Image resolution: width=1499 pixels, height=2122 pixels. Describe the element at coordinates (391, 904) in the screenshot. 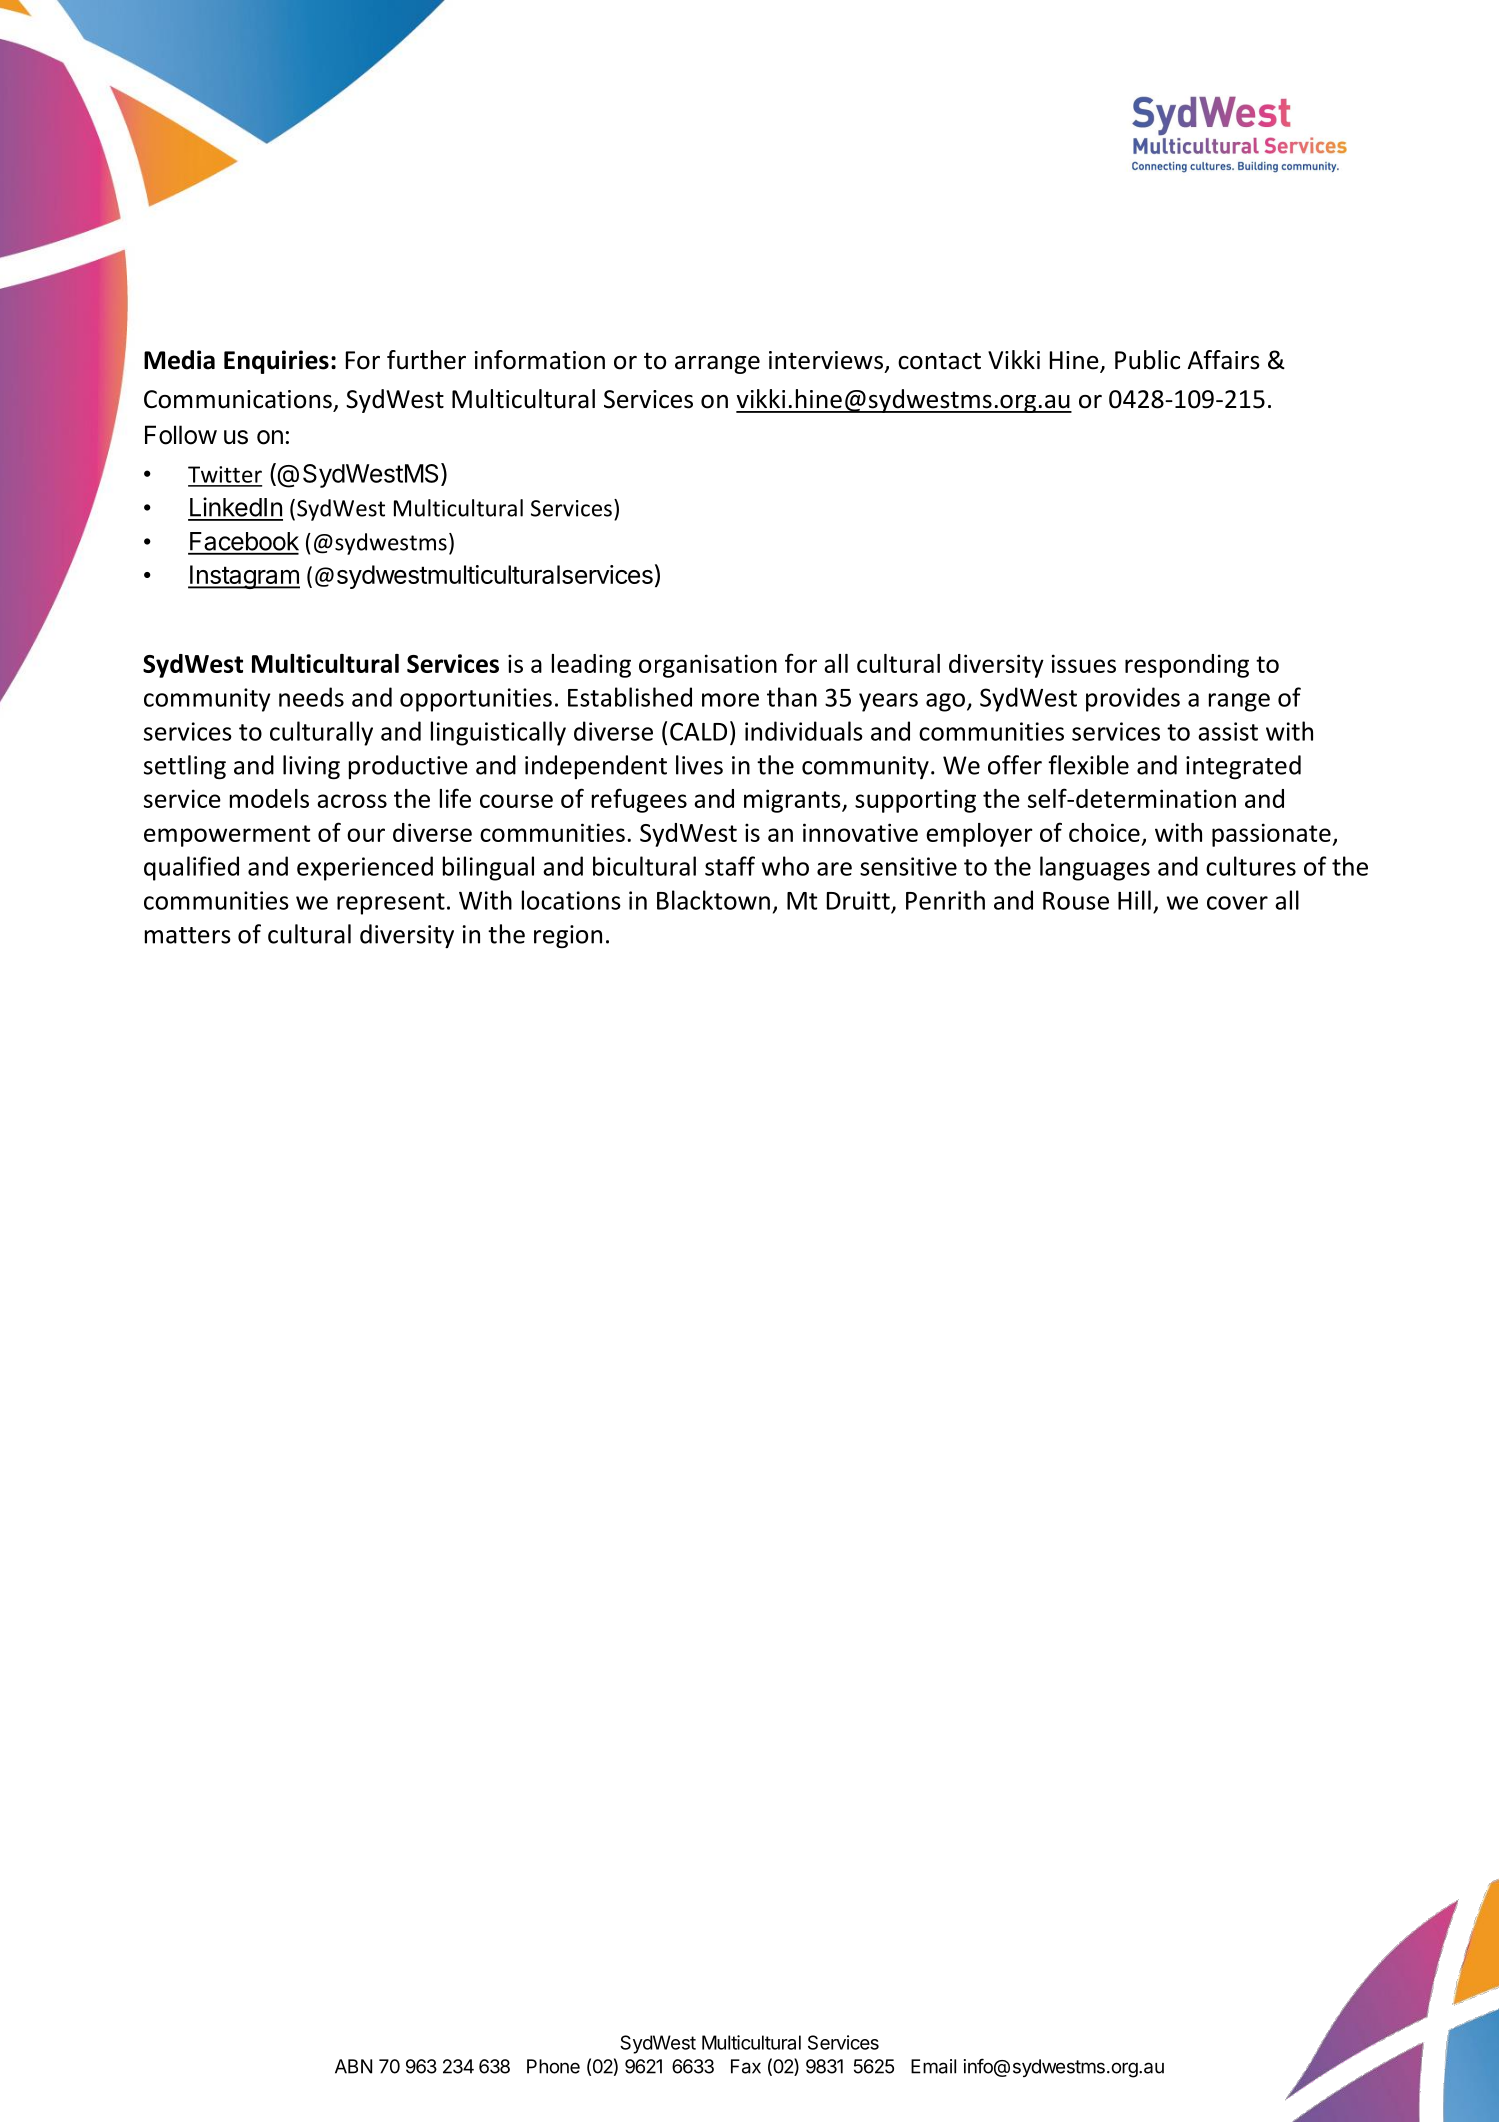

I see `represent` at that location.
